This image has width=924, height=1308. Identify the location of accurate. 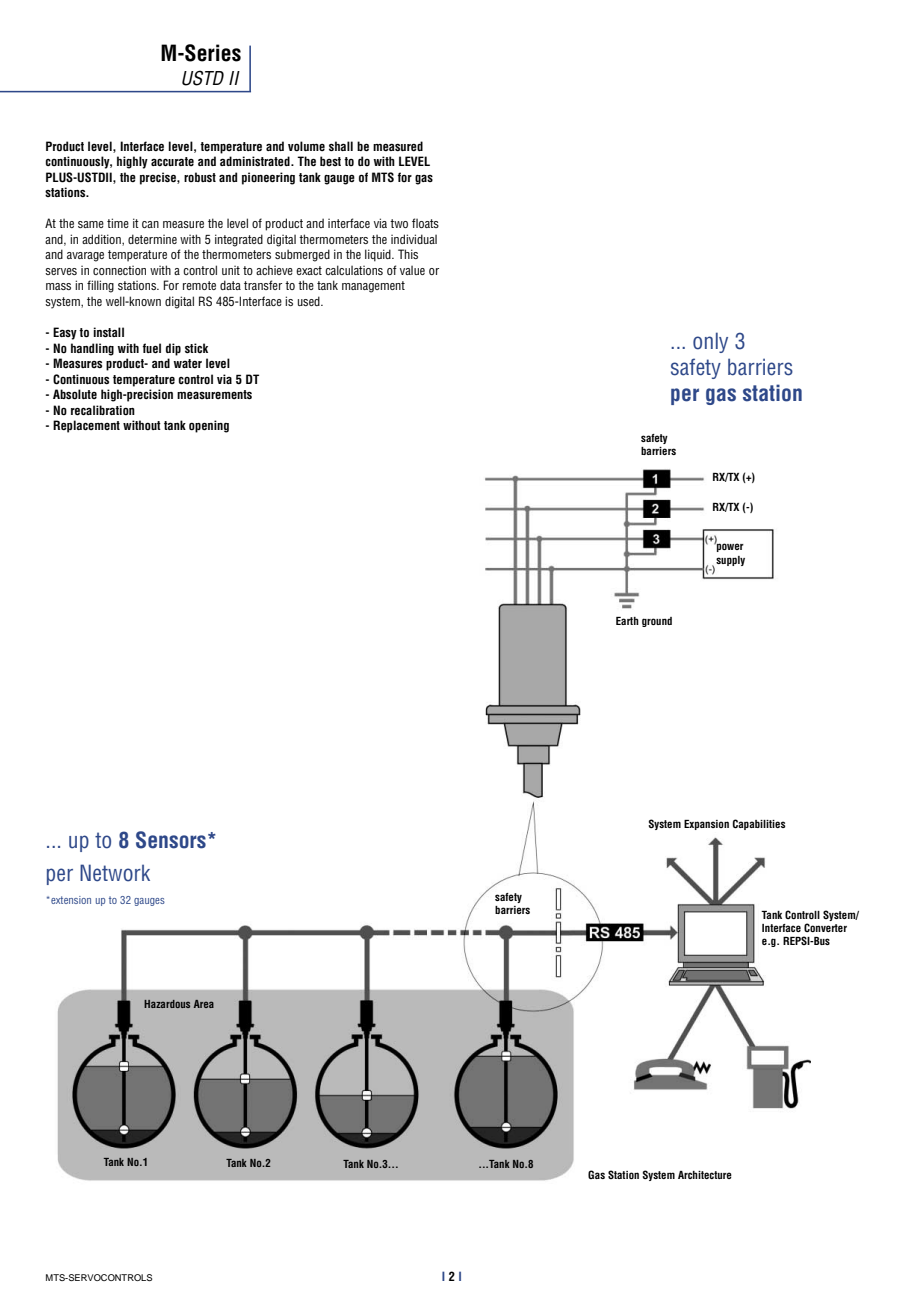
(172, 161).
